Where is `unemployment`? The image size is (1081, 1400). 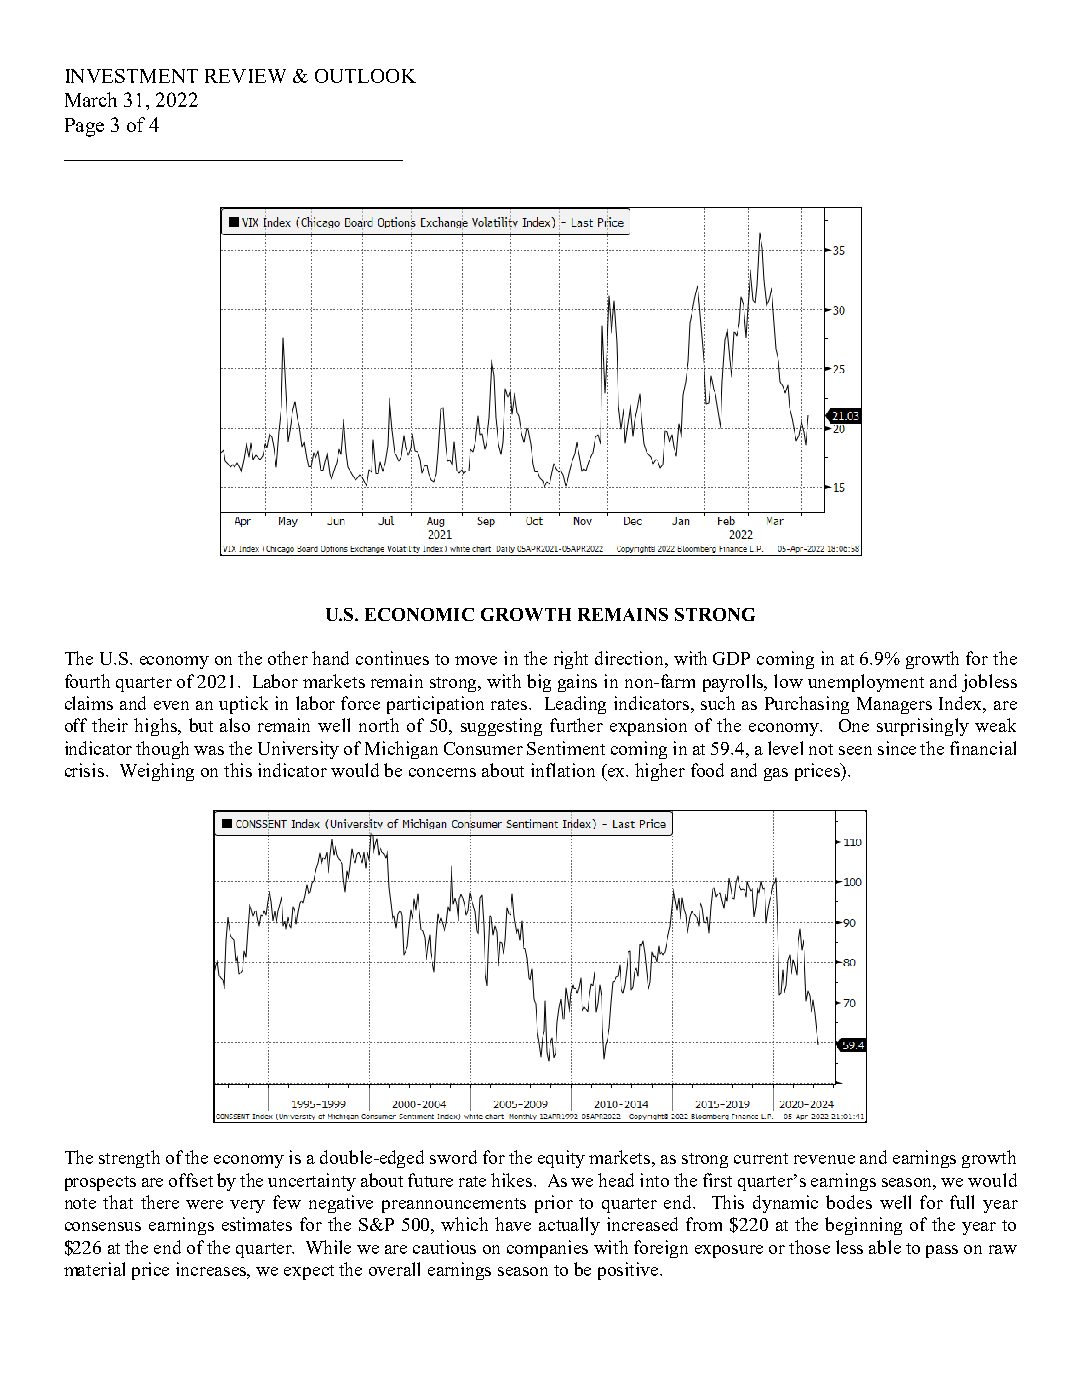
unemployment is located at coordinates (866, 683).
